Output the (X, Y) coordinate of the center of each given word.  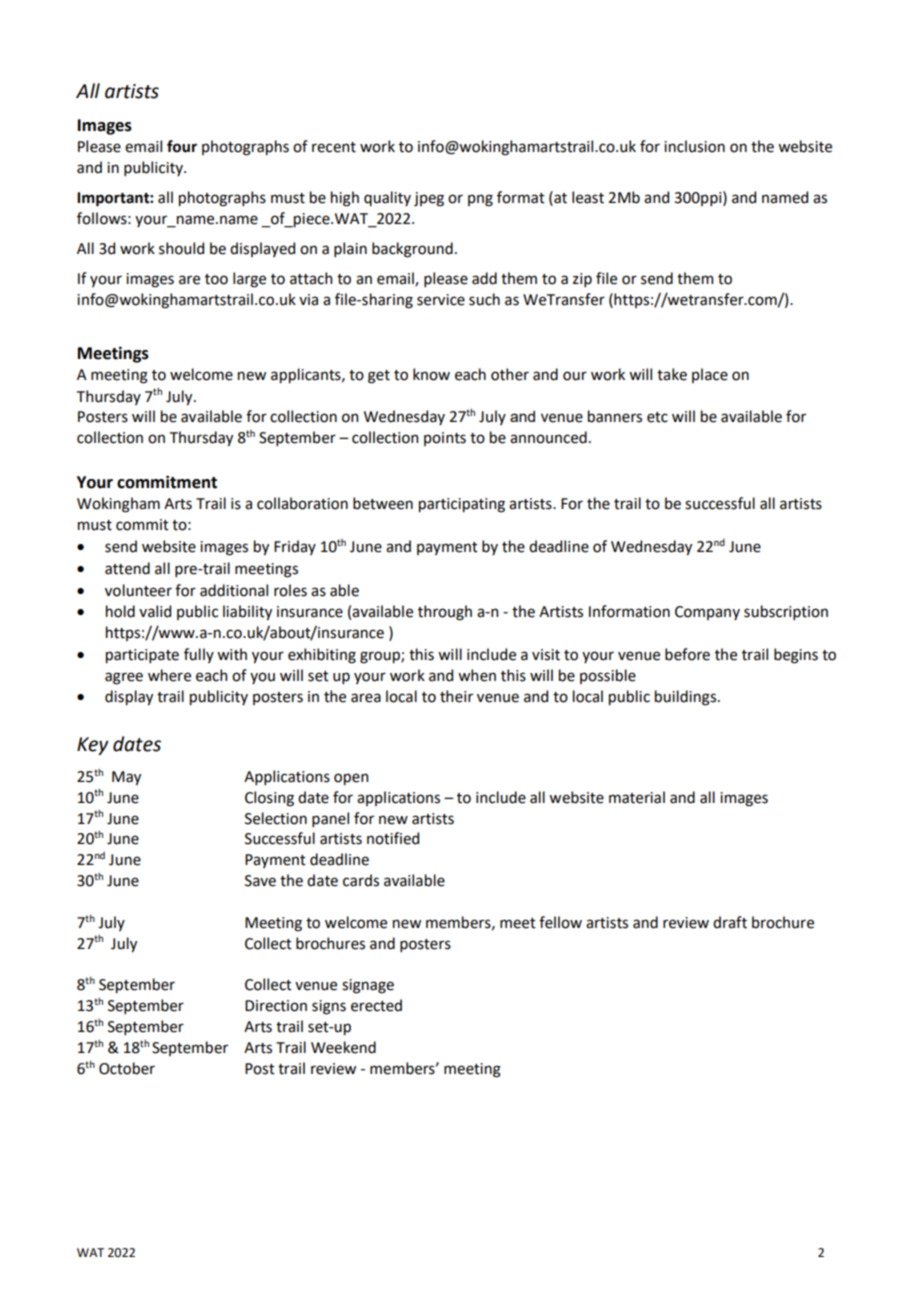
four (182, 146)
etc (657, 417)
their (456, 696)
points (445, 439)
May (126, 778)
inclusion (694, 146)
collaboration (302, 503)
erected (376, 1005)
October (127, 1068)
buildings (685, 698)
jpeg (429, 199)
